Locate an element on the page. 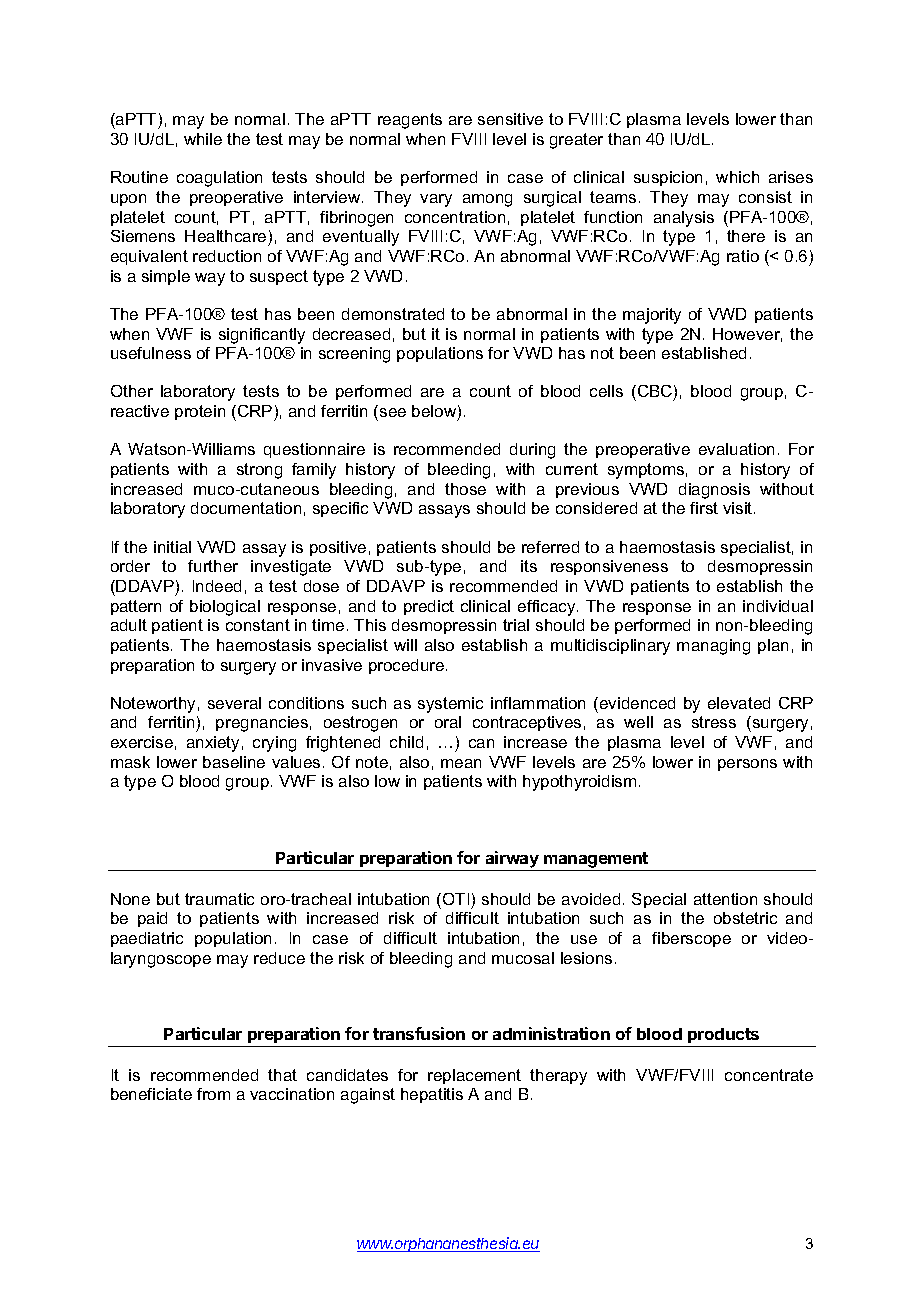 The width and height of the document is (924, 1308). replacement is located at coordinates (474, 1076).
